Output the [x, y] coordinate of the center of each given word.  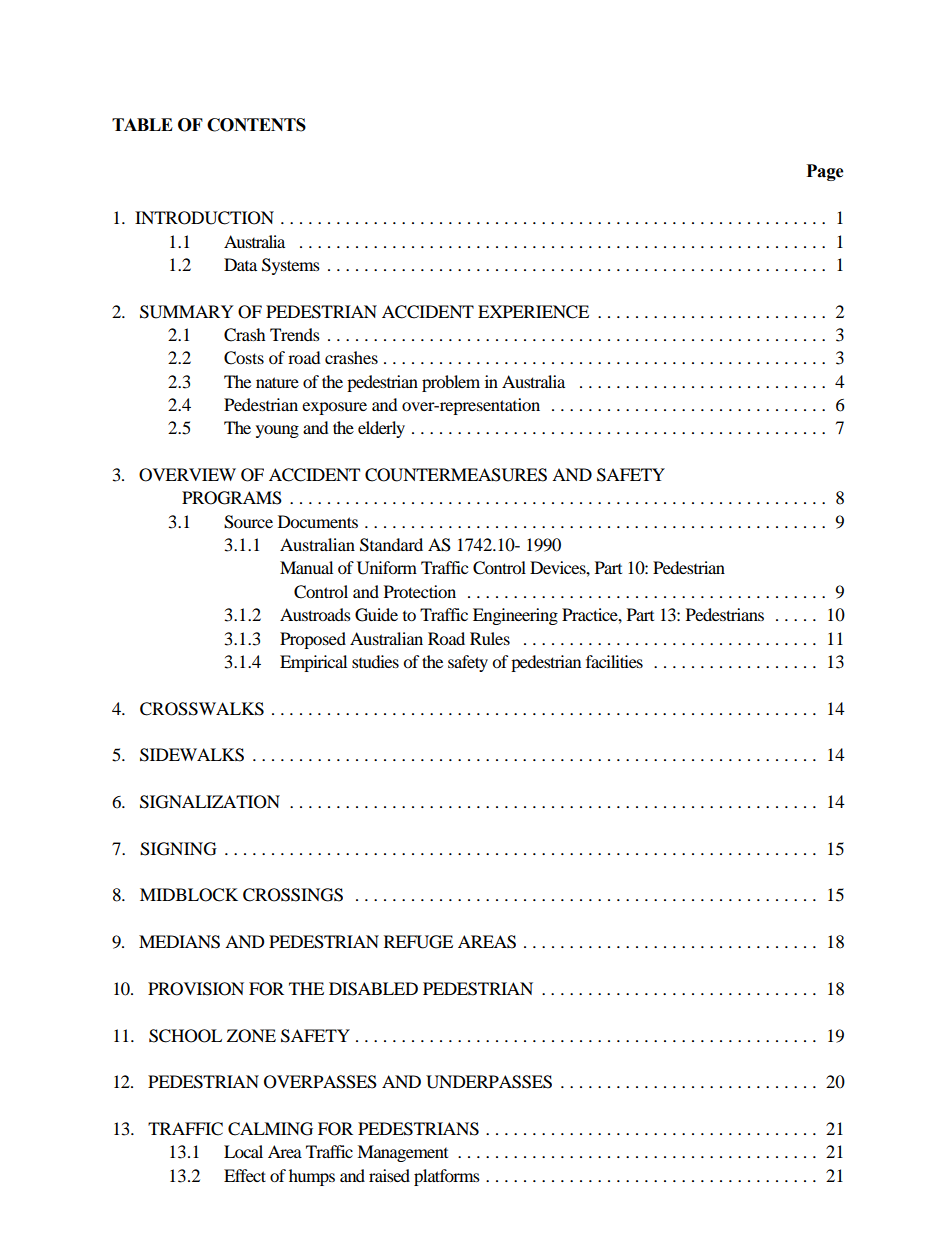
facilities [614, 661]
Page [825, 172]
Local [243, 1151]
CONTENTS [256, 125]
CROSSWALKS [202, 709]
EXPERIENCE [533, 312]
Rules [490, 638]
